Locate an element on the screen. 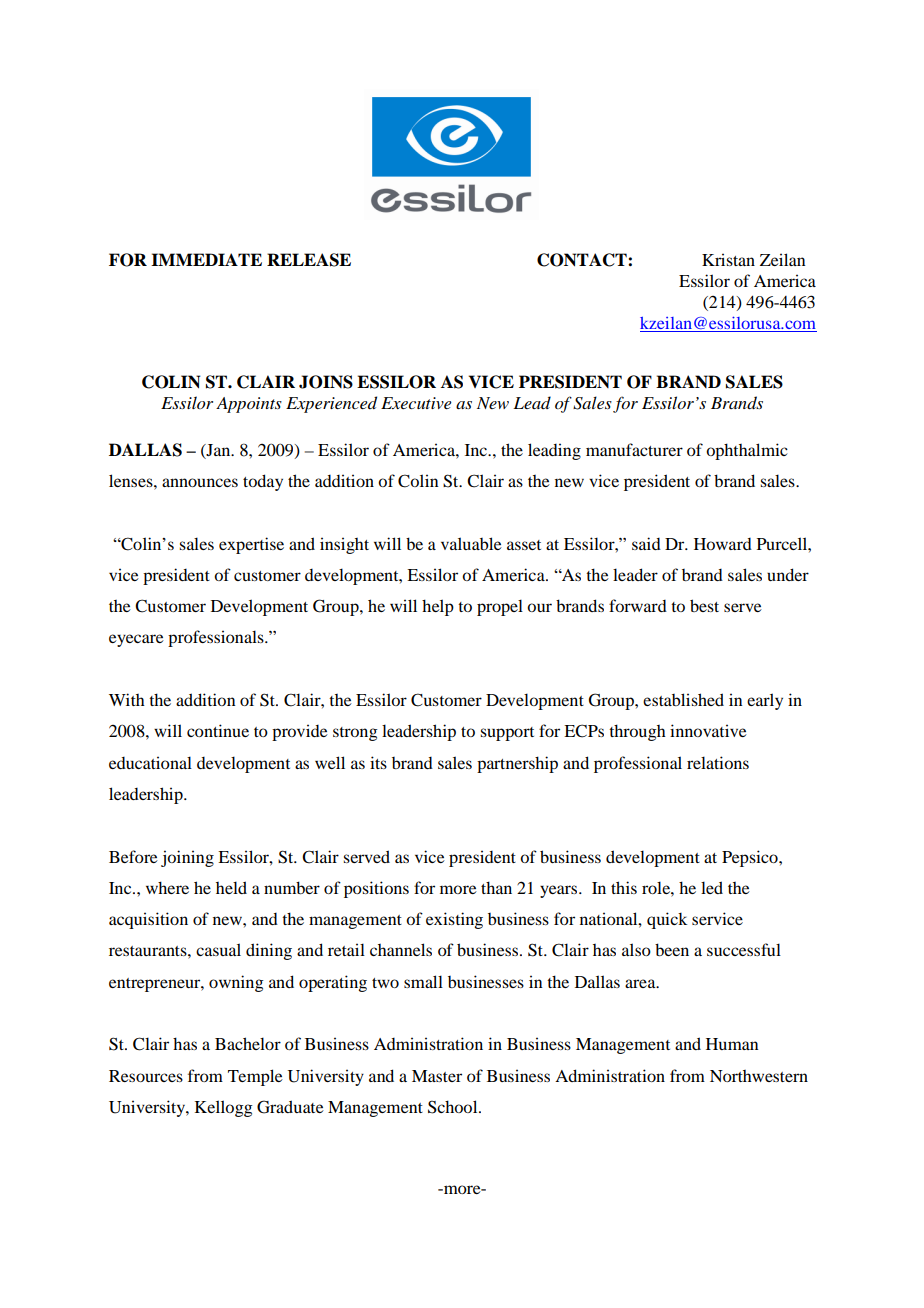  RELEASE is located at coordinates (309, 260).
